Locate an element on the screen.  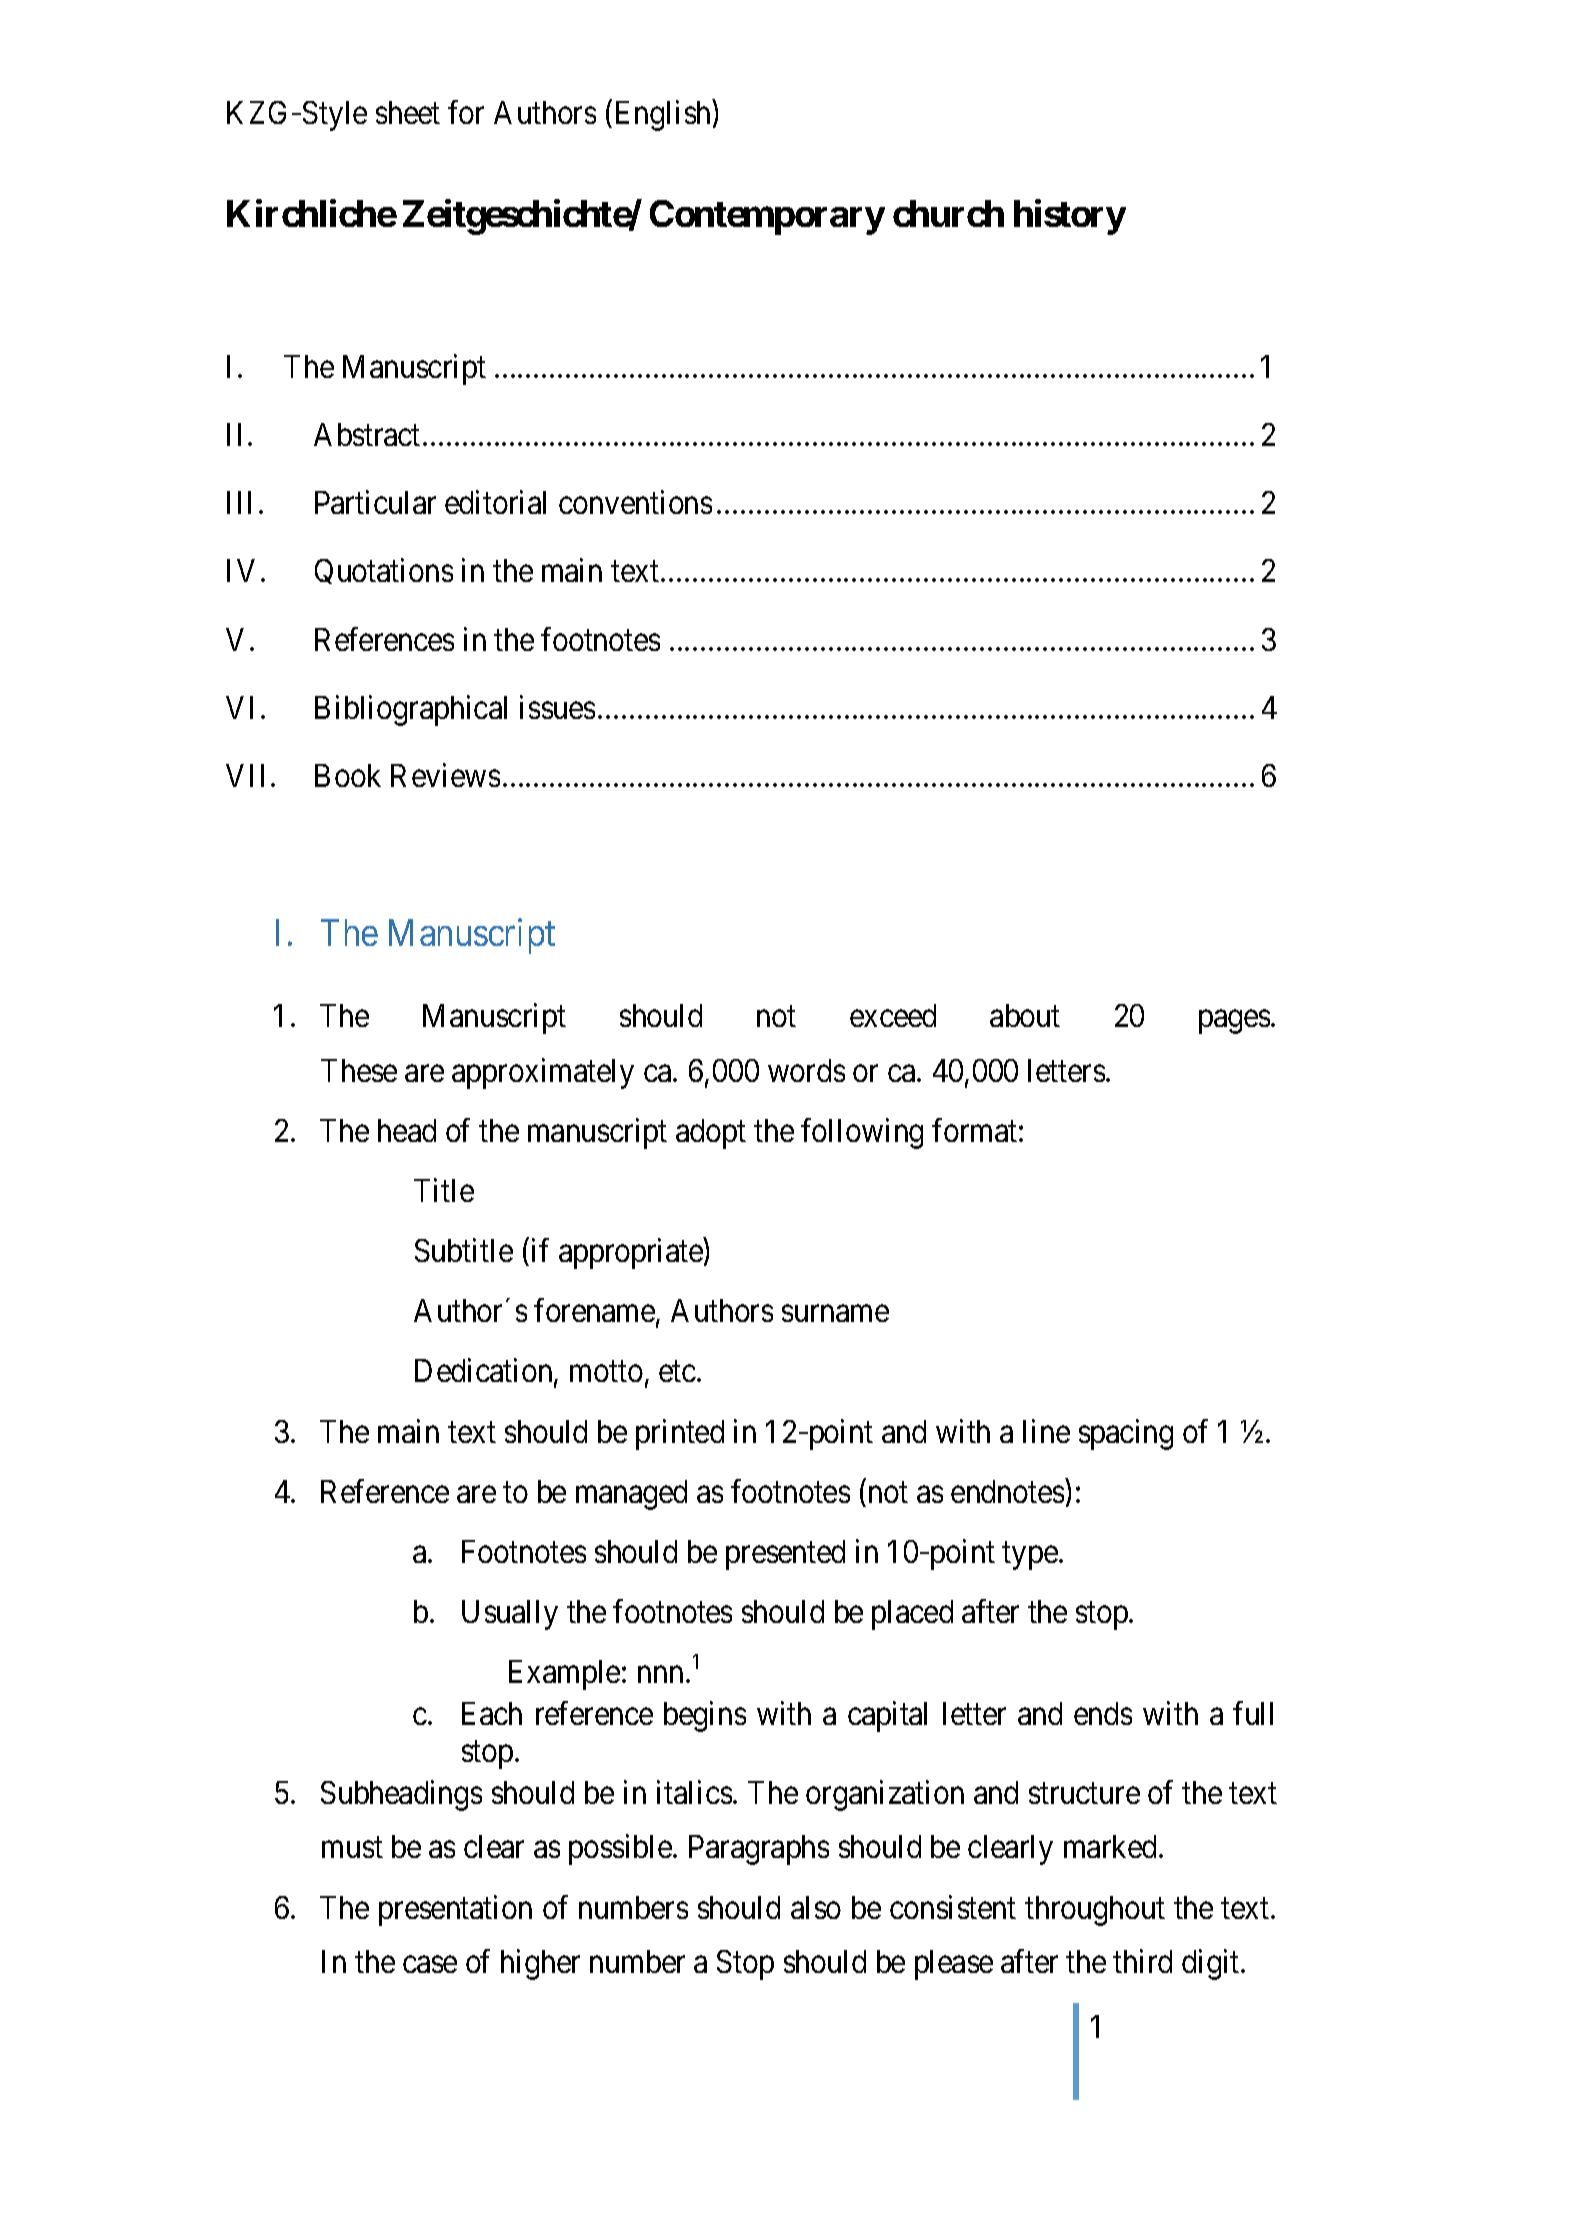
etc is located at coordinates (677, 1372).
